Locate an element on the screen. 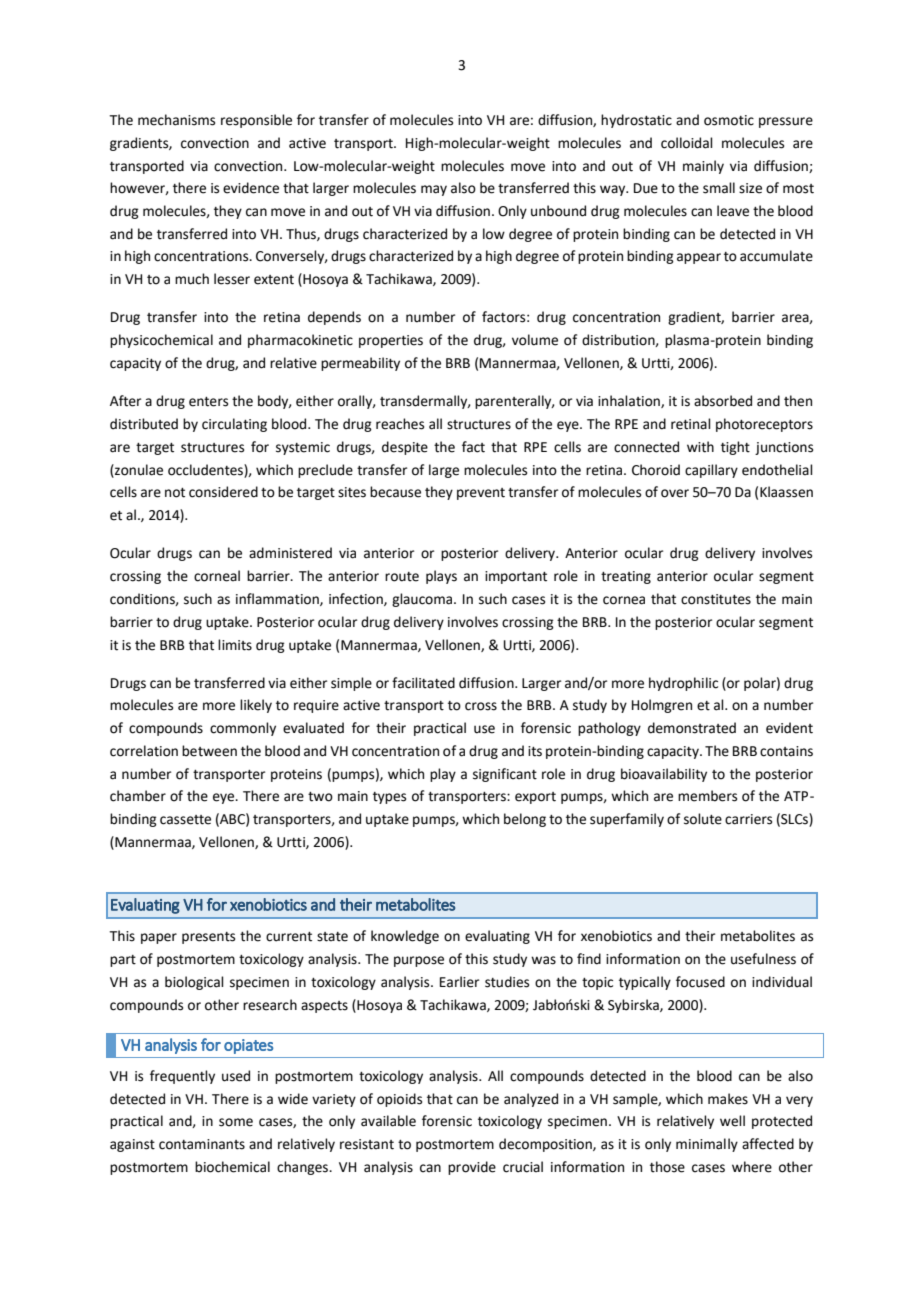 Image resolution: width=924 pixels, height=1308 pixels. mechanisms is located at coordinates (176, 120).
